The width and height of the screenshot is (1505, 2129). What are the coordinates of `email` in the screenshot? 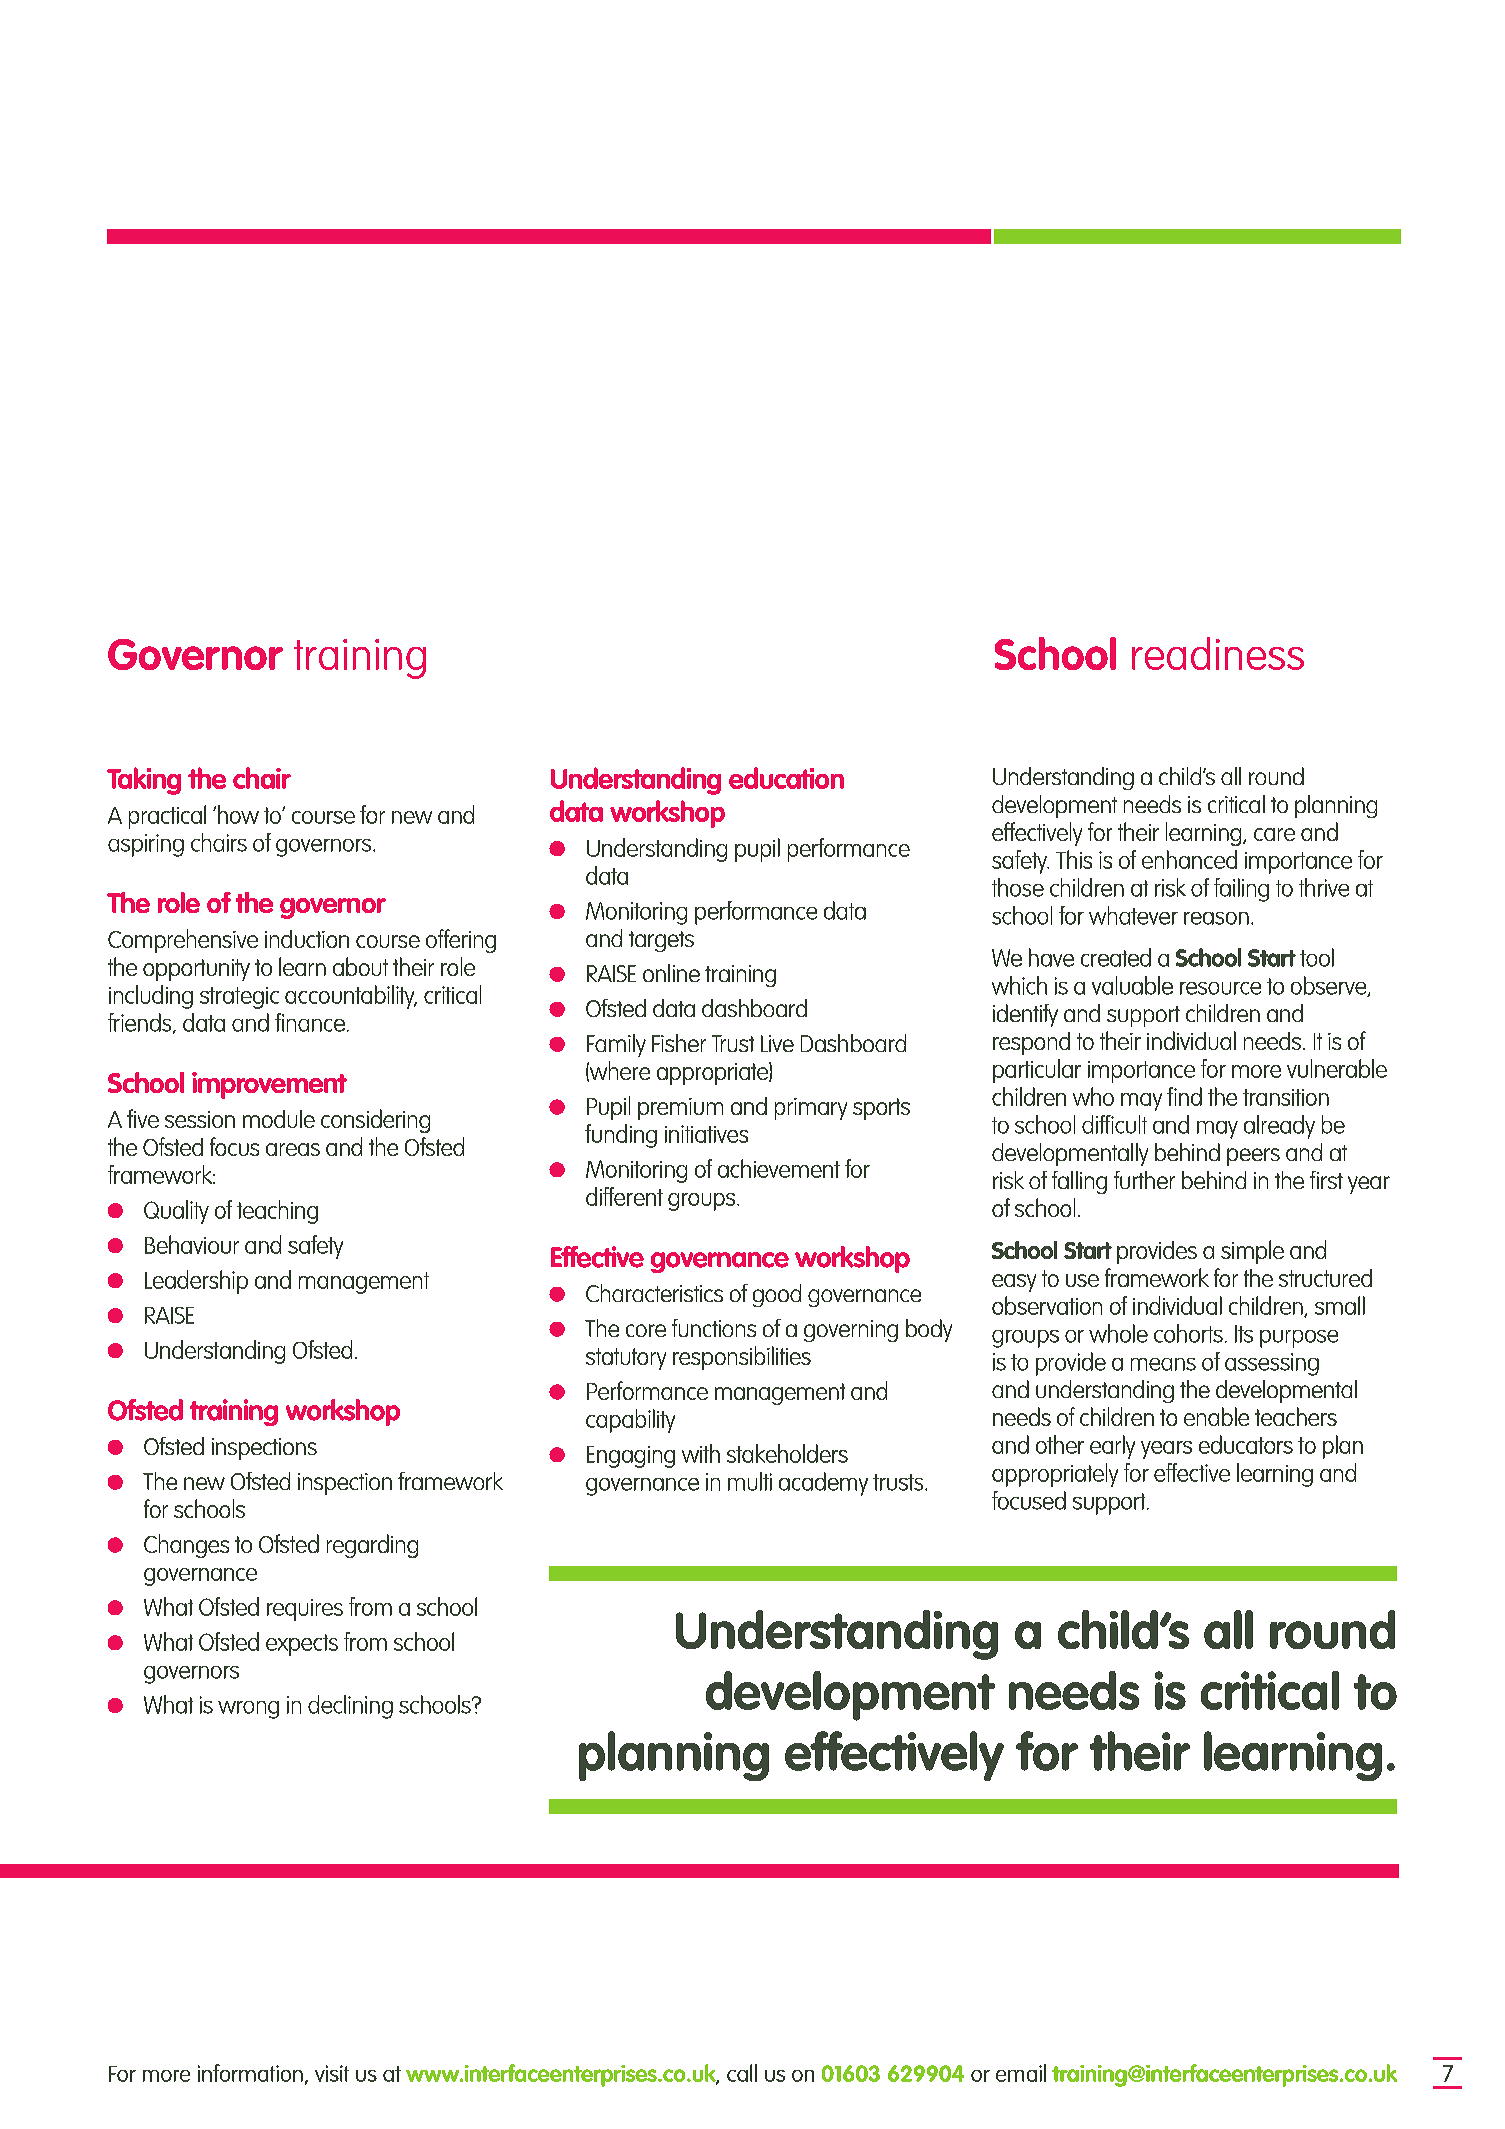 It's located at (1021, 2073).
